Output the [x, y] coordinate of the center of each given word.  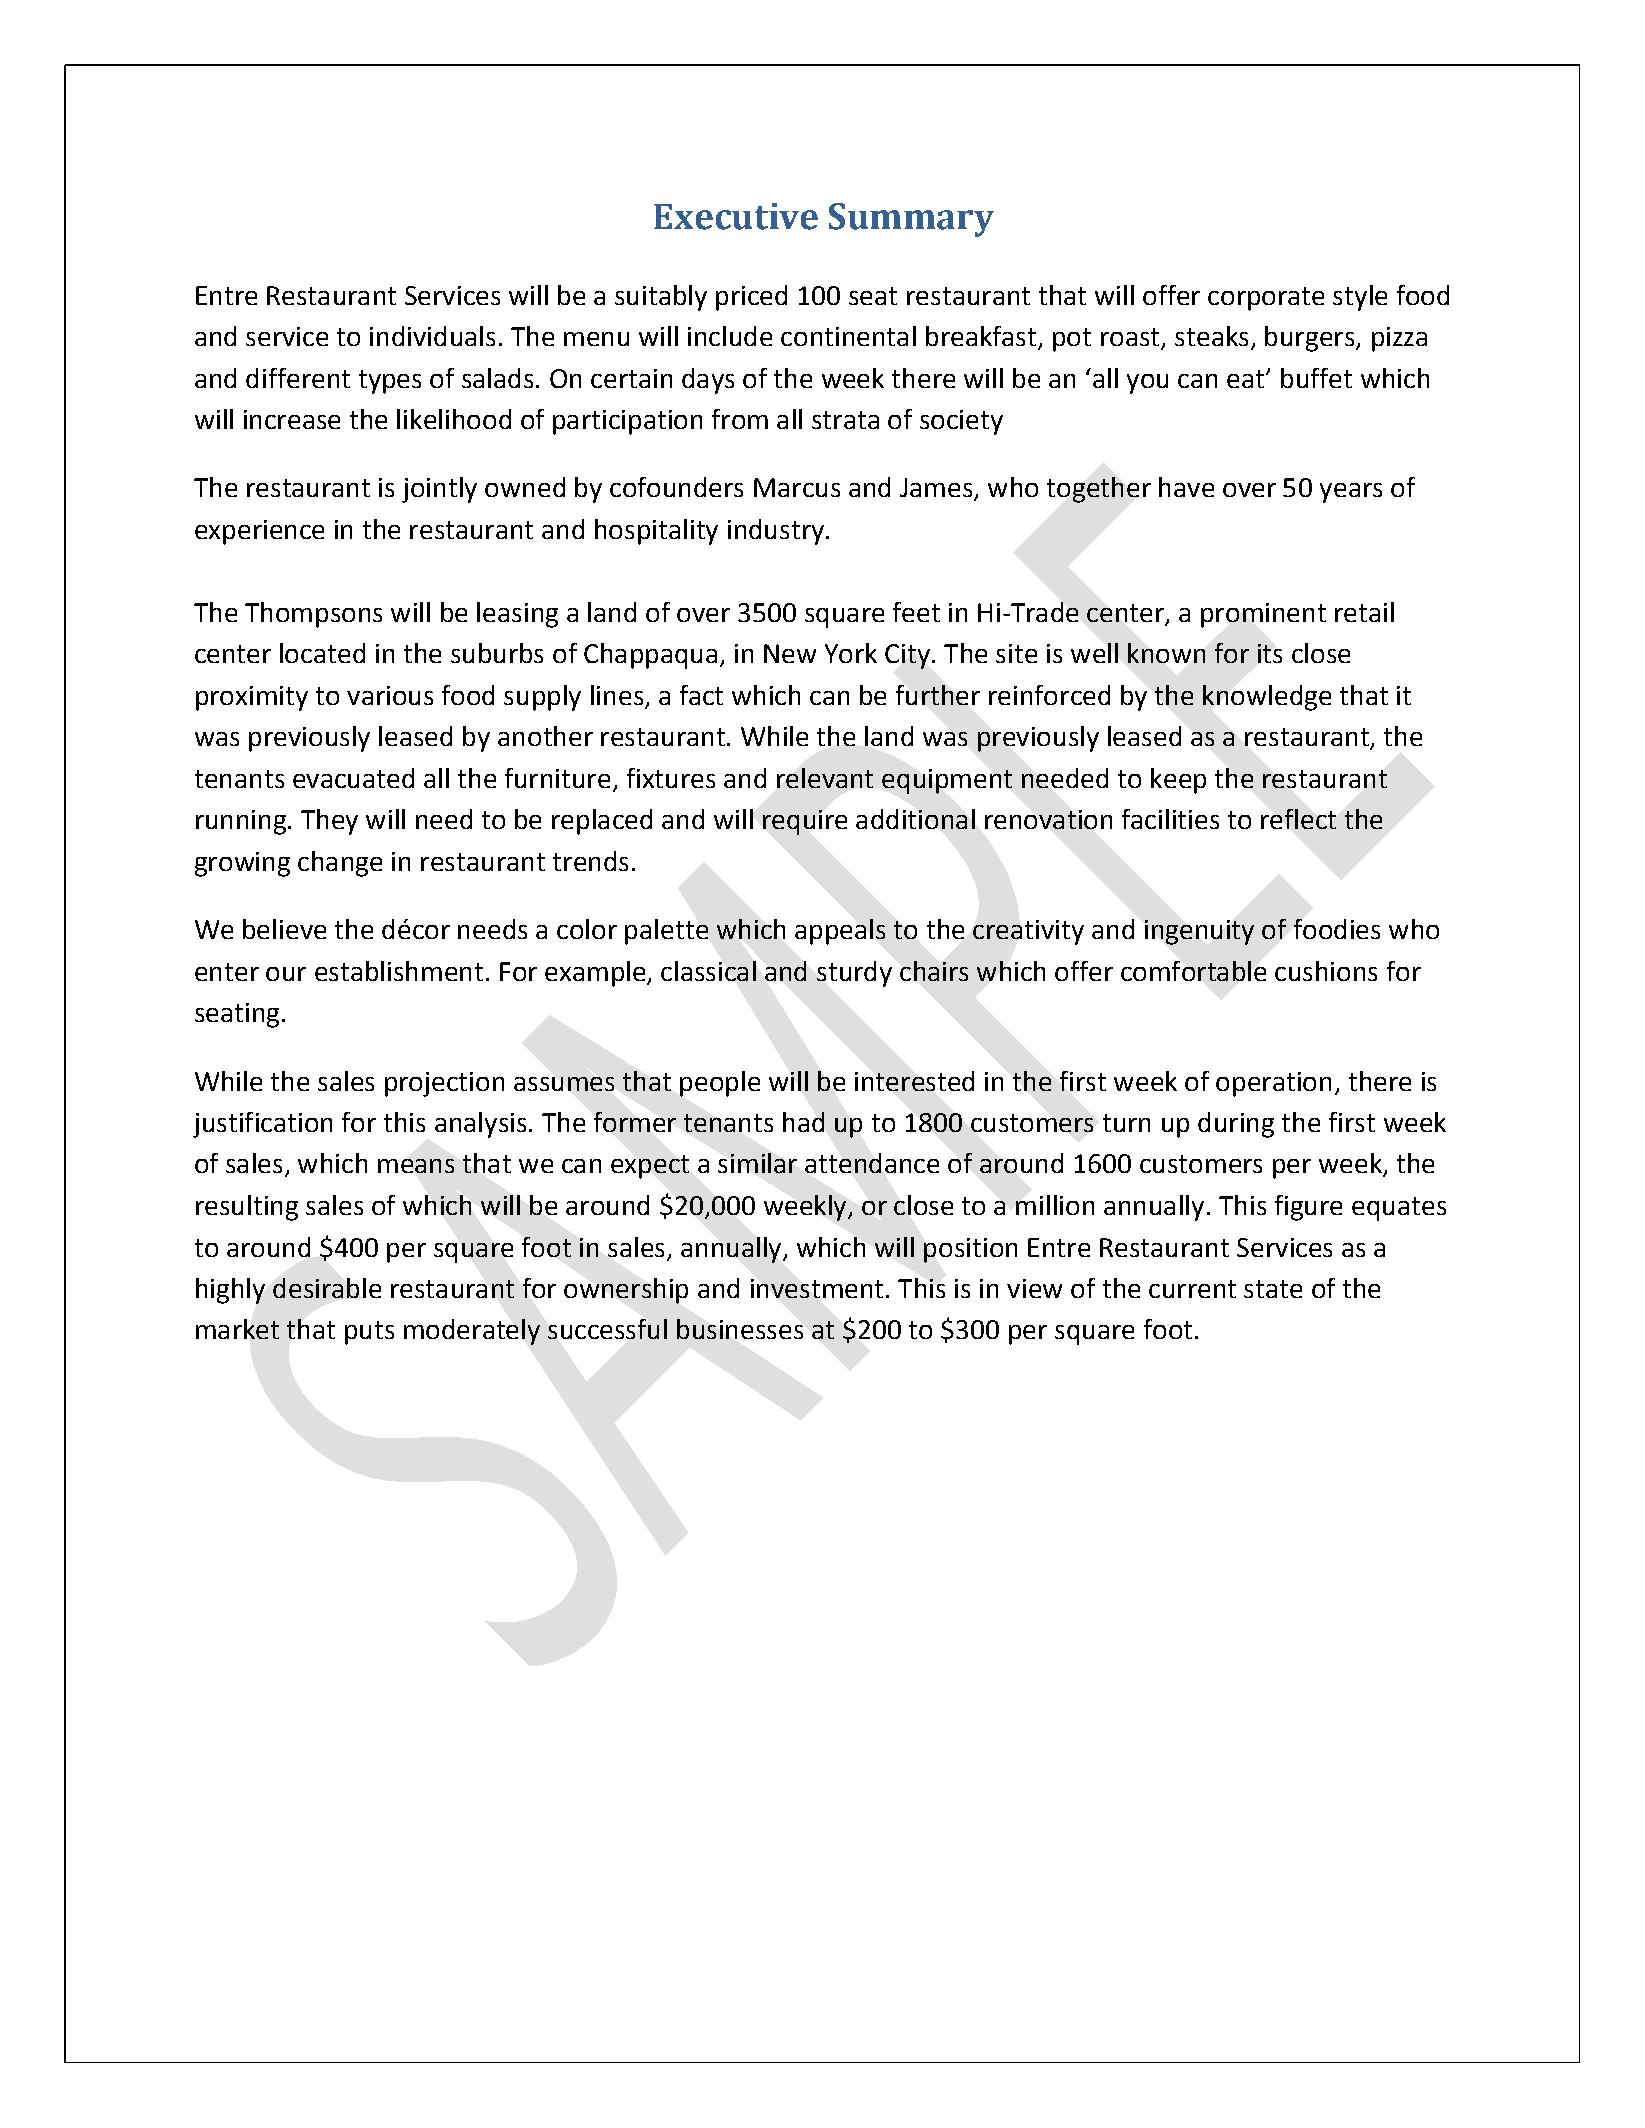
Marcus [797, 487]
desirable [327, 1288]
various [390, 695]
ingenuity [1199, 932]
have [1186, 487]
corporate [1266, 299]
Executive [736, 216]
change [340, 864]
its [1270, 653]
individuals [432, 336]
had [803, 1122]
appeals [840, 932]
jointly [439, 490]
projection [444, 1084]
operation [1273, 1084]
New [790, 653]
